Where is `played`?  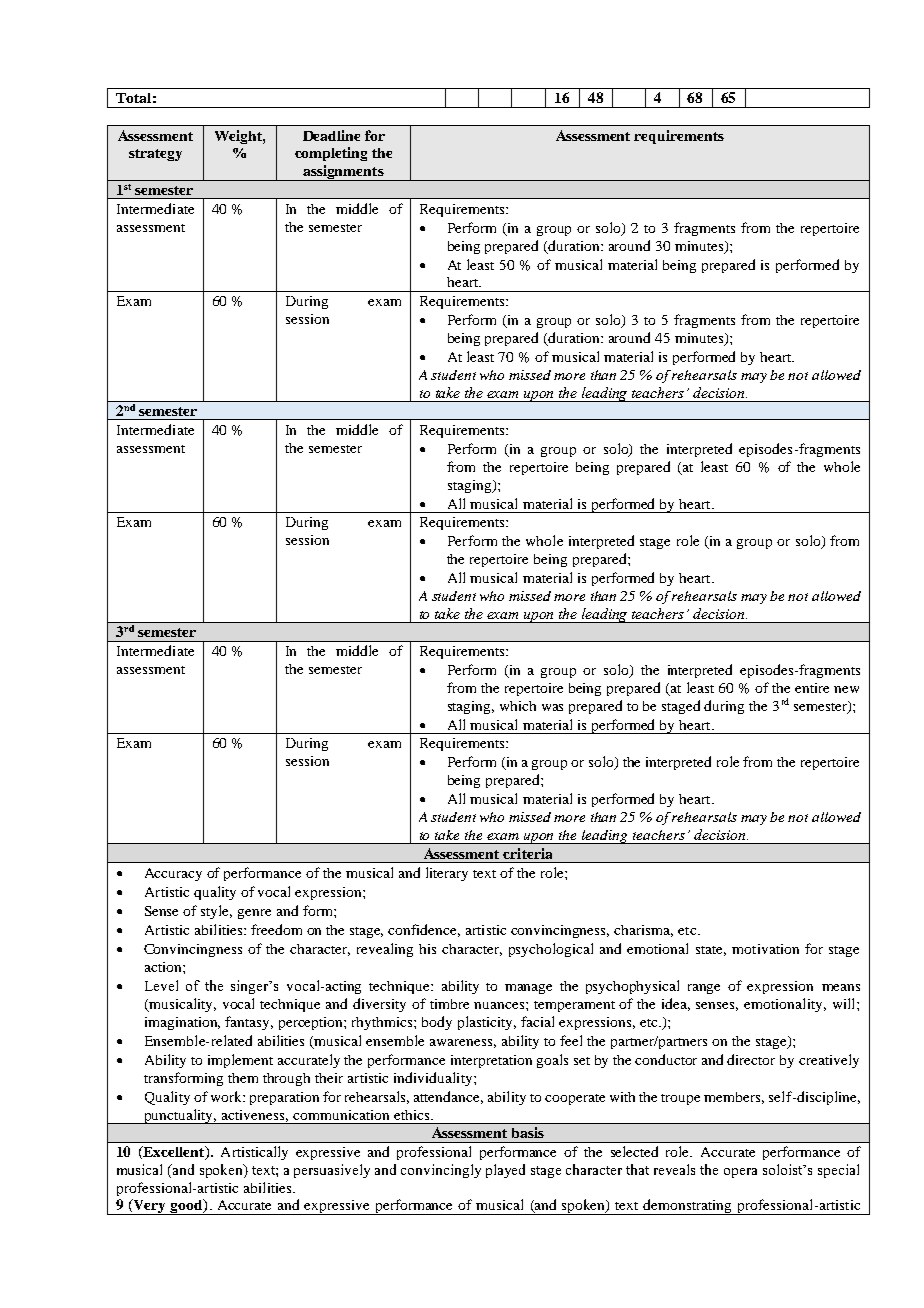
played is located at coordinates (505, 1171).
